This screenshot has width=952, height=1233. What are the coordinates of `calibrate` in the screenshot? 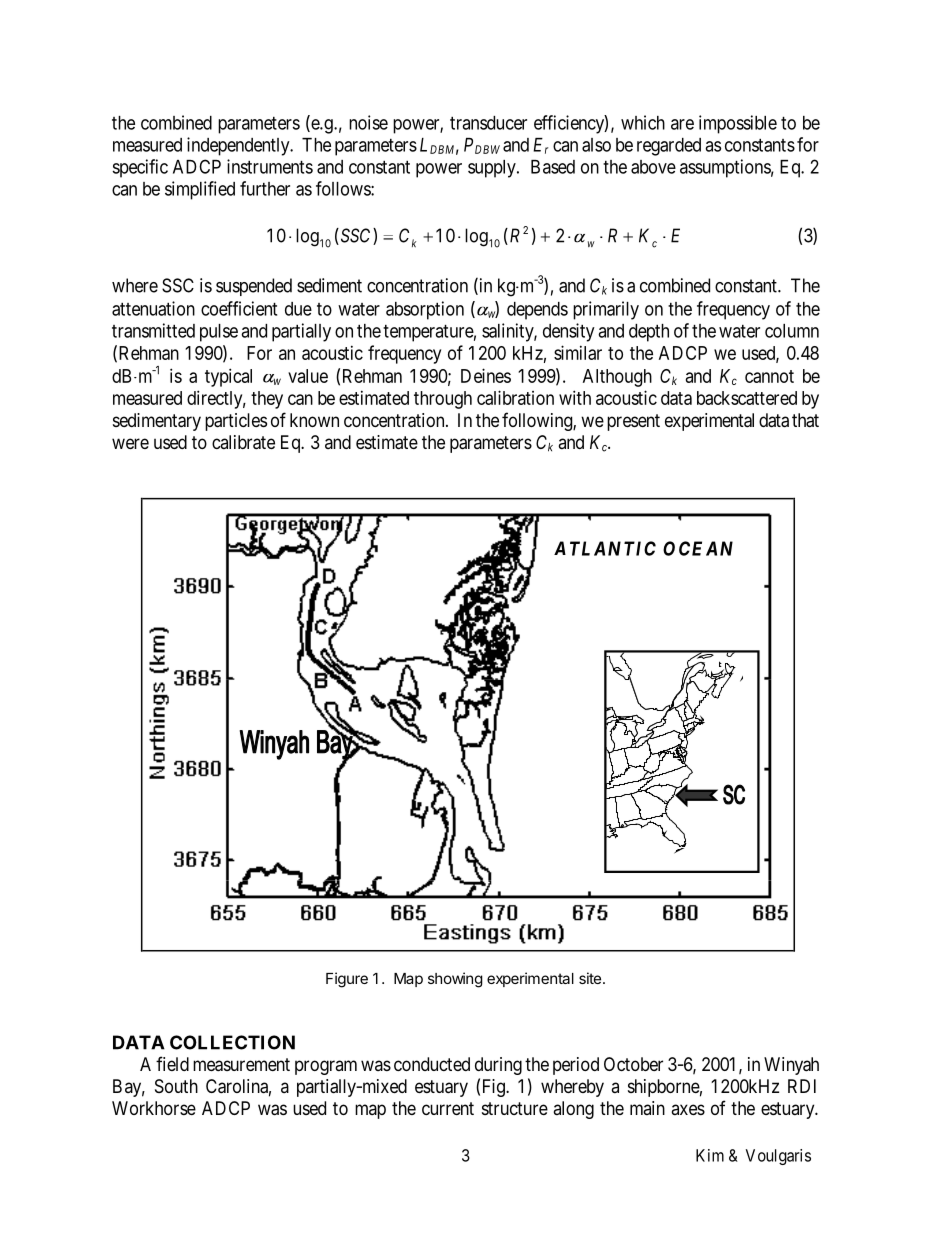 It's located at (243, 442).
